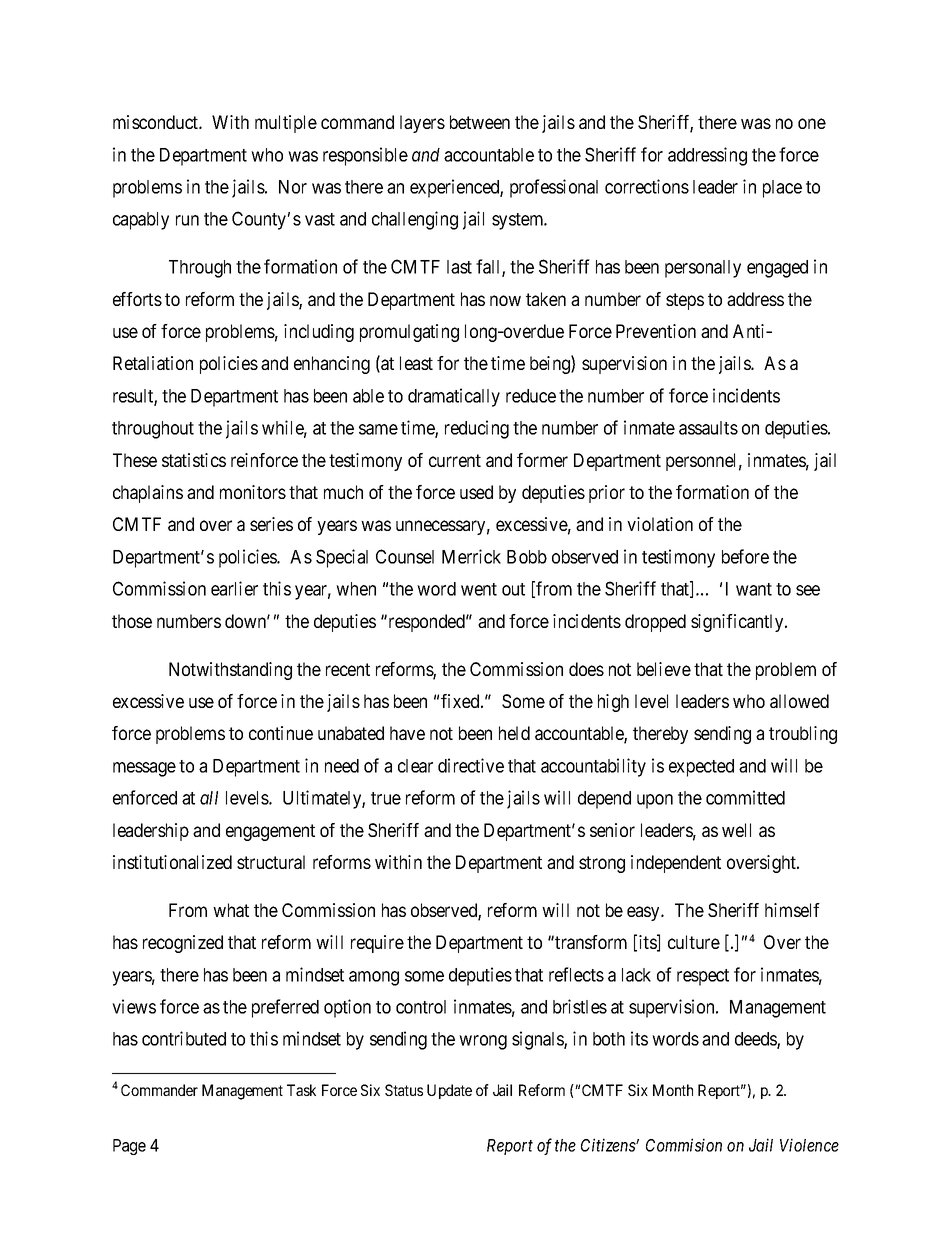 The width and height of the page is (952, 1233). I want to click on between, so click(480, 122).
